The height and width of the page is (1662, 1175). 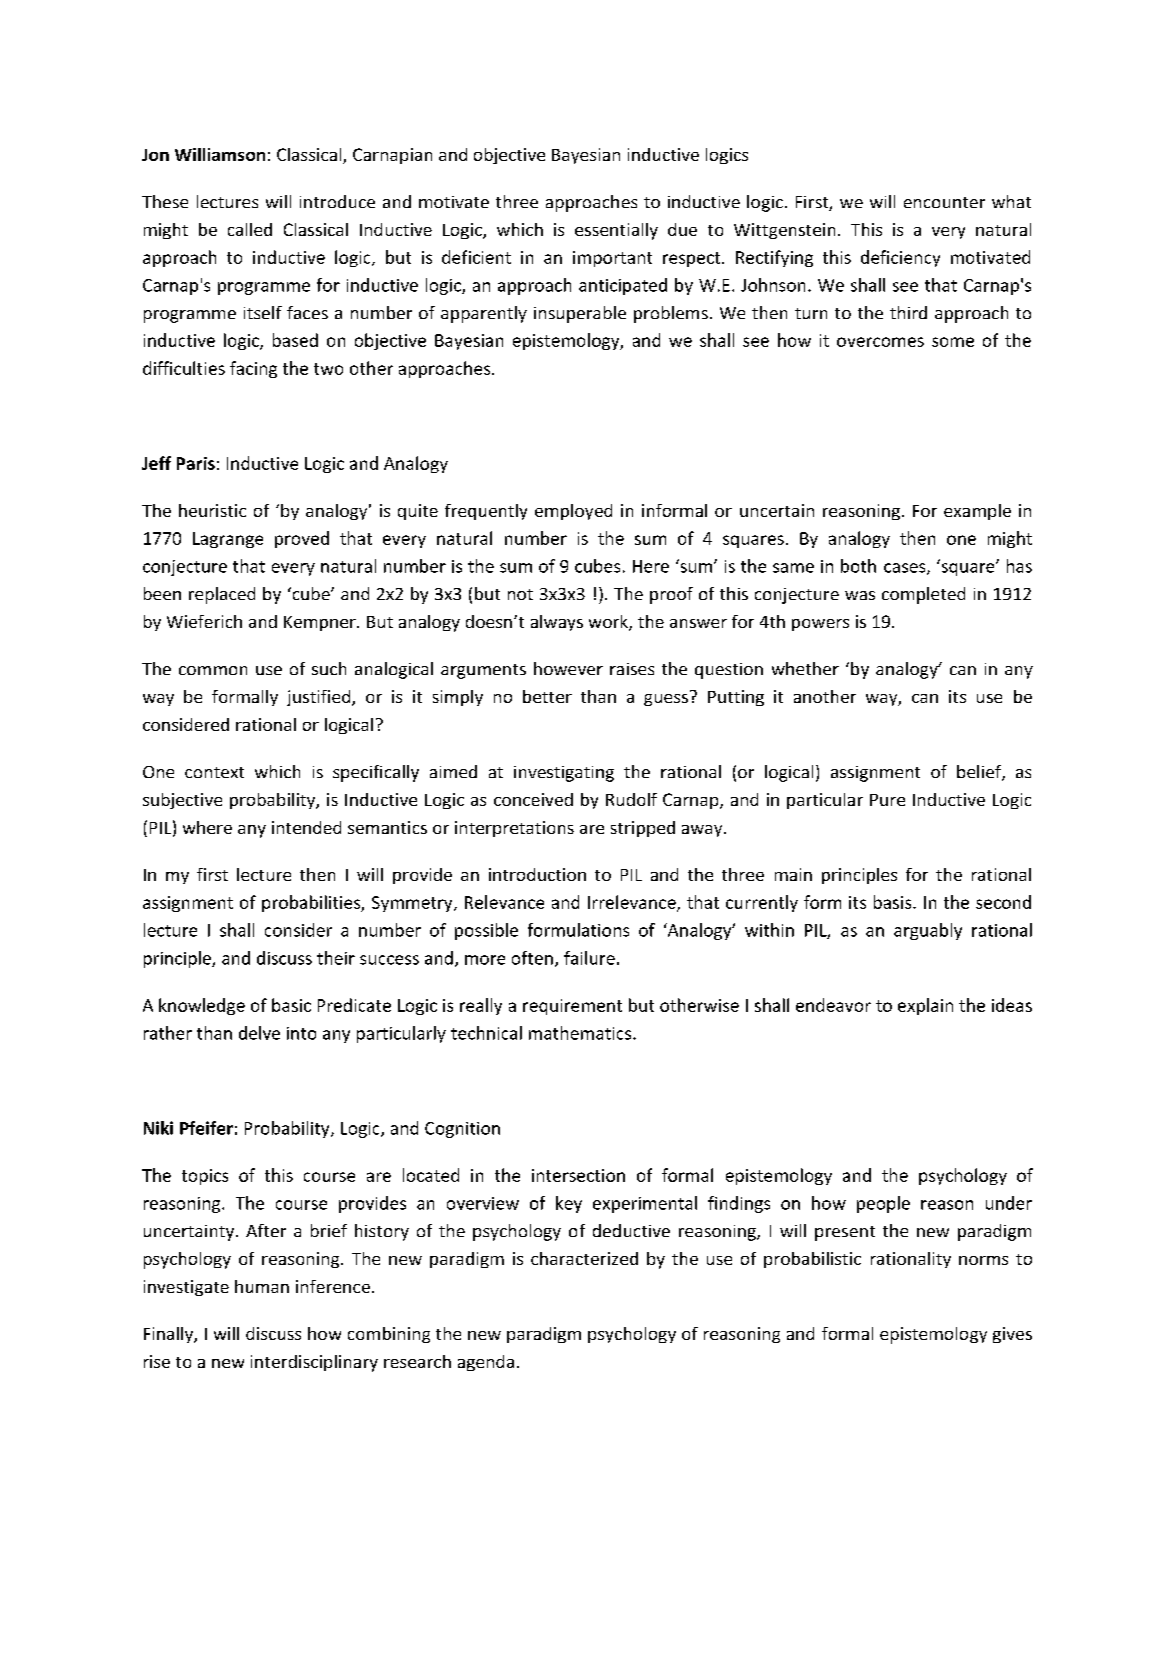 What do you see at coordinates (214, 772) in the page?
I see `context` at bounding box center [214, 772].
